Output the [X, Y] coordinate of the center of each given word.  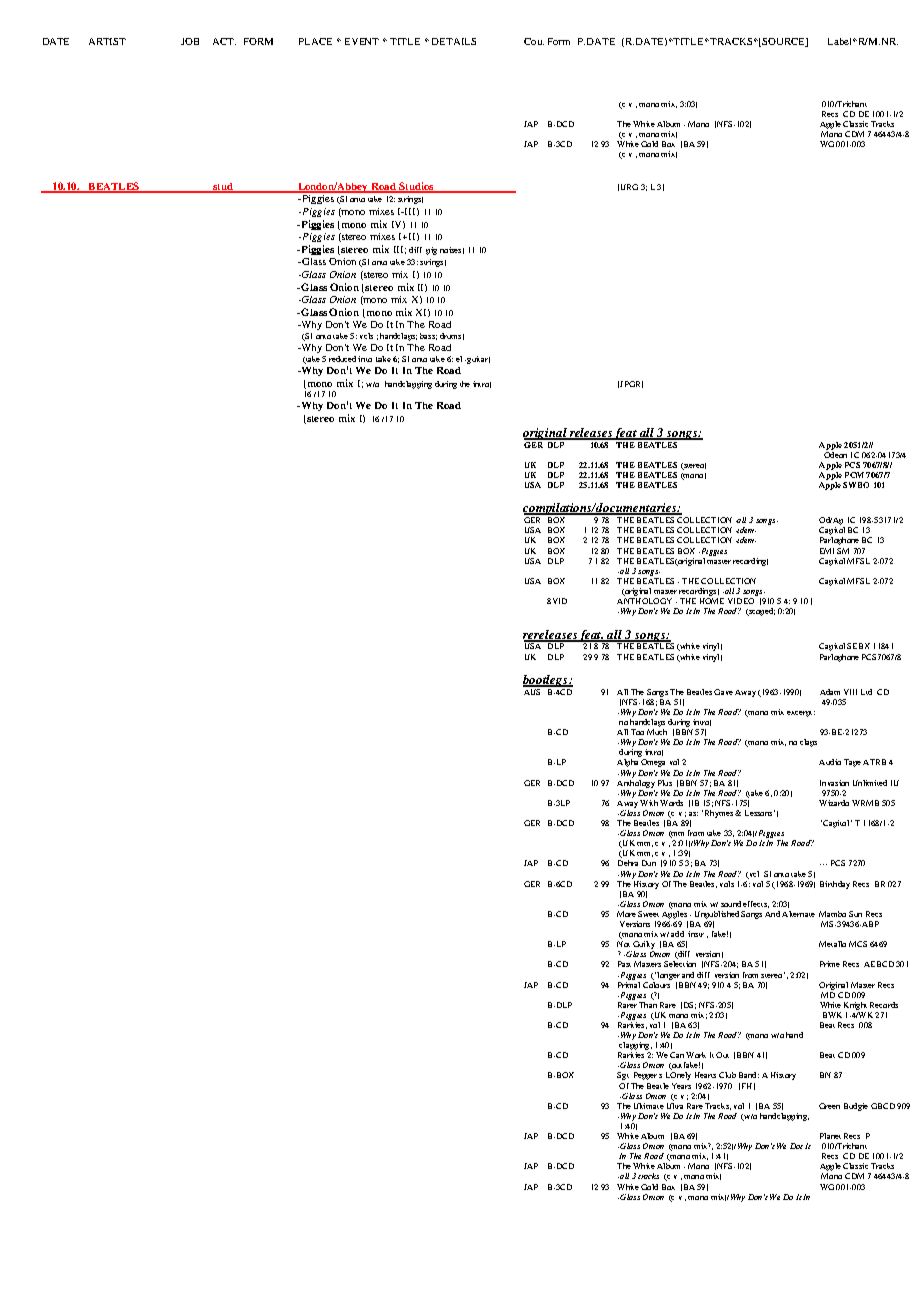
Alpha [627, 763]
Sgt [623, 1076]
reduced [342, 359]
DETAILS [454, 41]
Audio [830, 762]
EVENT [362, 41]
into [365, 359]
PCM [854, 475]
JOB [190, 41]
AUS [533, 690]
